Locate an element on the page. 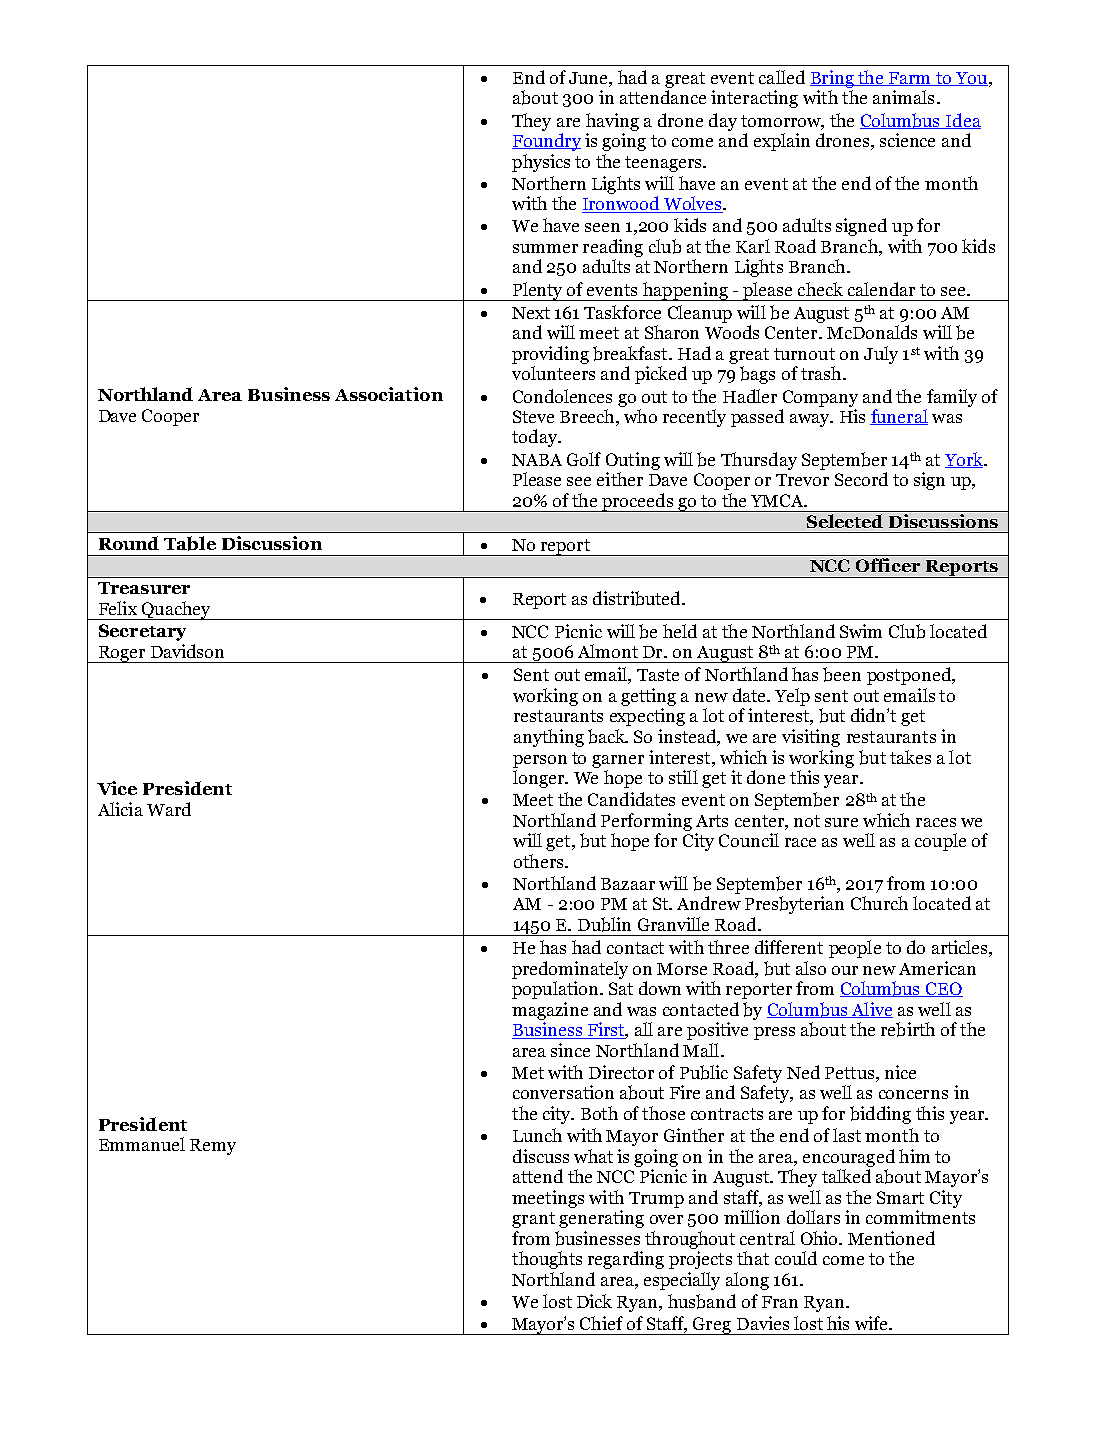  Davidson is located at coordinates (187, 651).
